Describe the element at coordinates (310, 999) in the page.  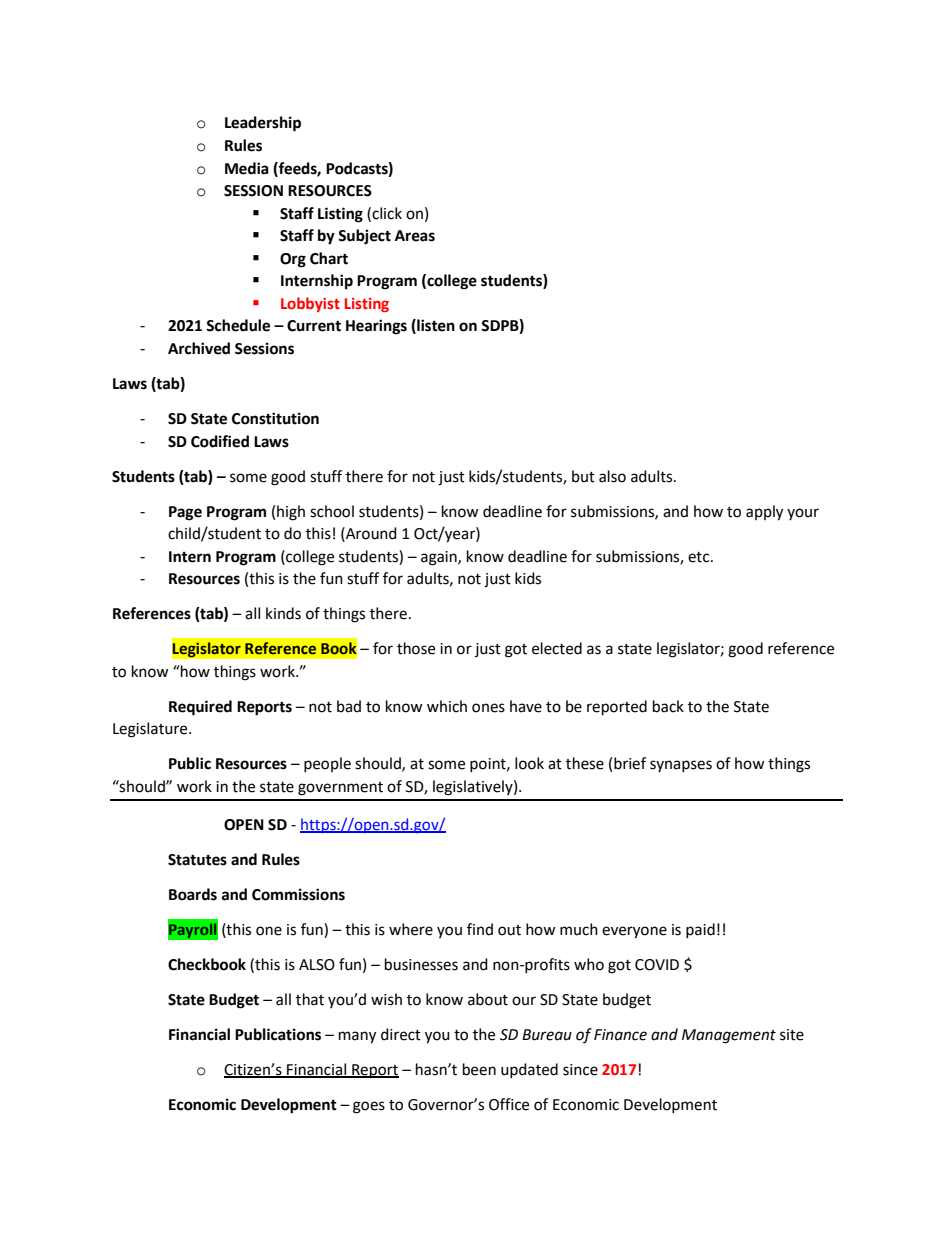
I see `that` at that location.
